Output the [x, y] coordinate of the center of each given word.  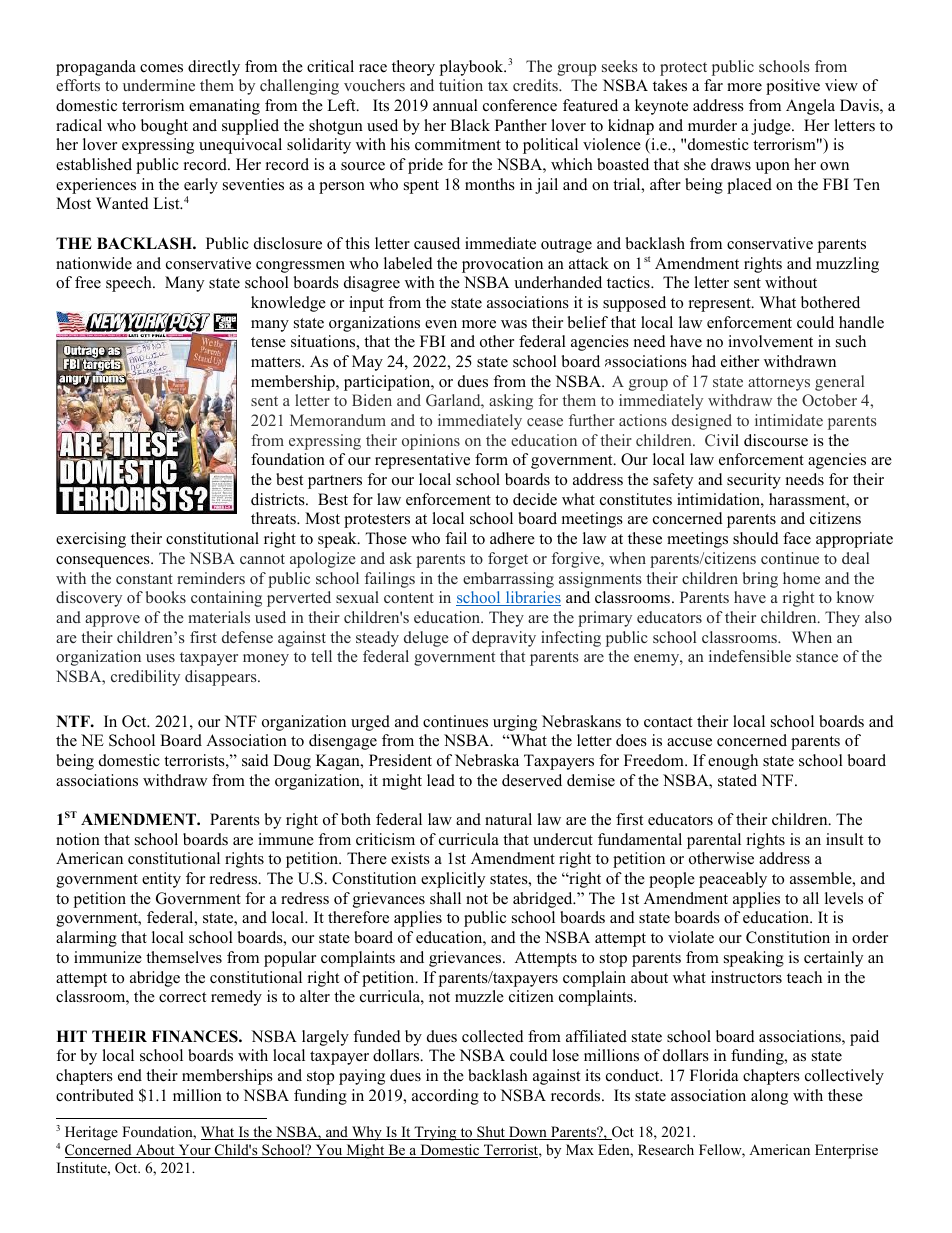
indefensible [750, 656]
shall [445, 898]
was [514, 324]
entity [161, 880]
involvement [770, 341]
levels [844, 898]
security [754, 481]
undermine [159, 85]
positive [793, 87]
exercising [91, 540]
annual [455, 105]
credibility [145, 678]
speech [130, 284]
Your [194, 1151]
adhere [512, 538]
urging [515, 723]
